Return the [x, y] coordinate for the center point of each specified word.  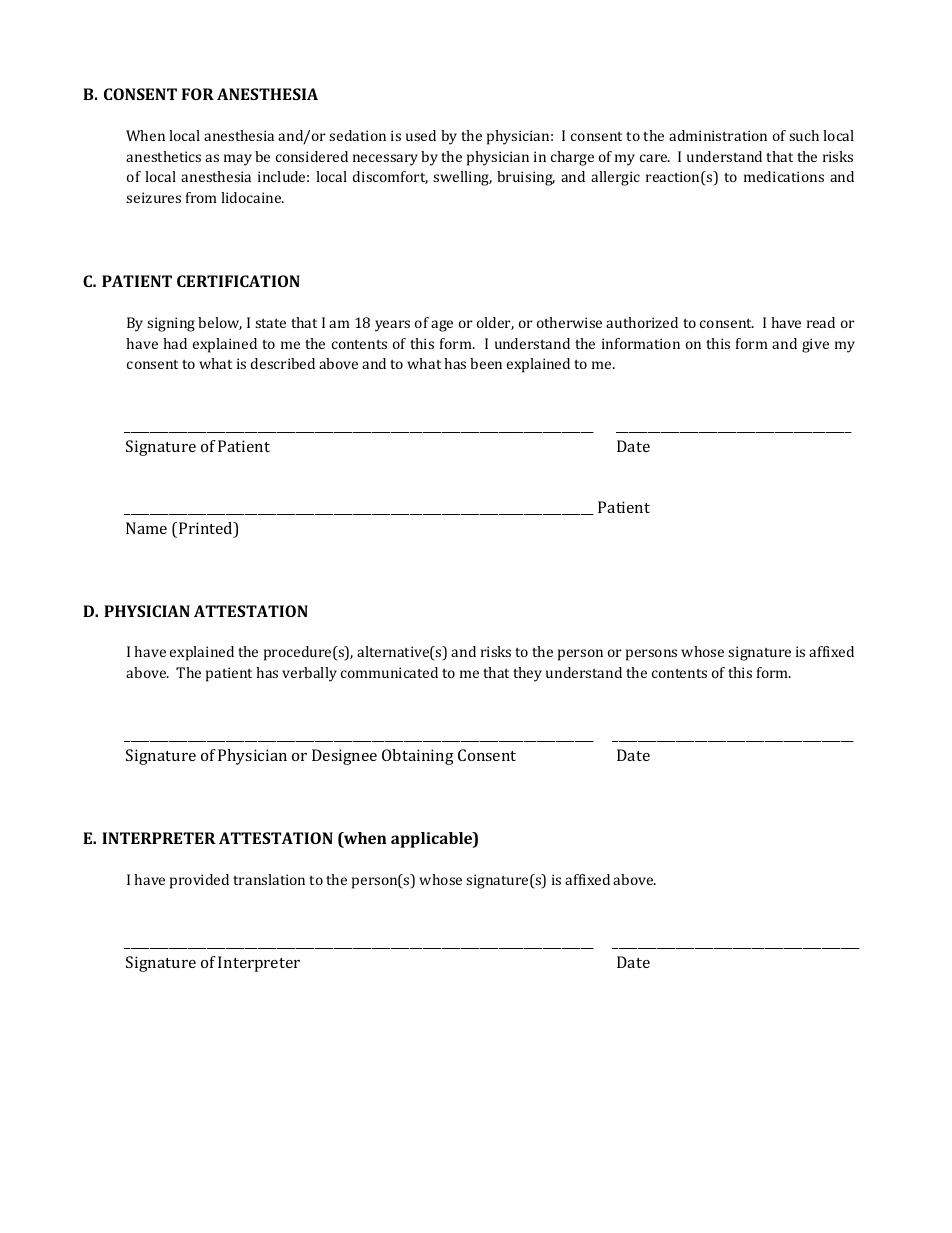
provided [199, 881]
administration [718, 135]
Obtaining [418, 757]
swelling [462, 178]
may [238, 160]
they [527, 674]
